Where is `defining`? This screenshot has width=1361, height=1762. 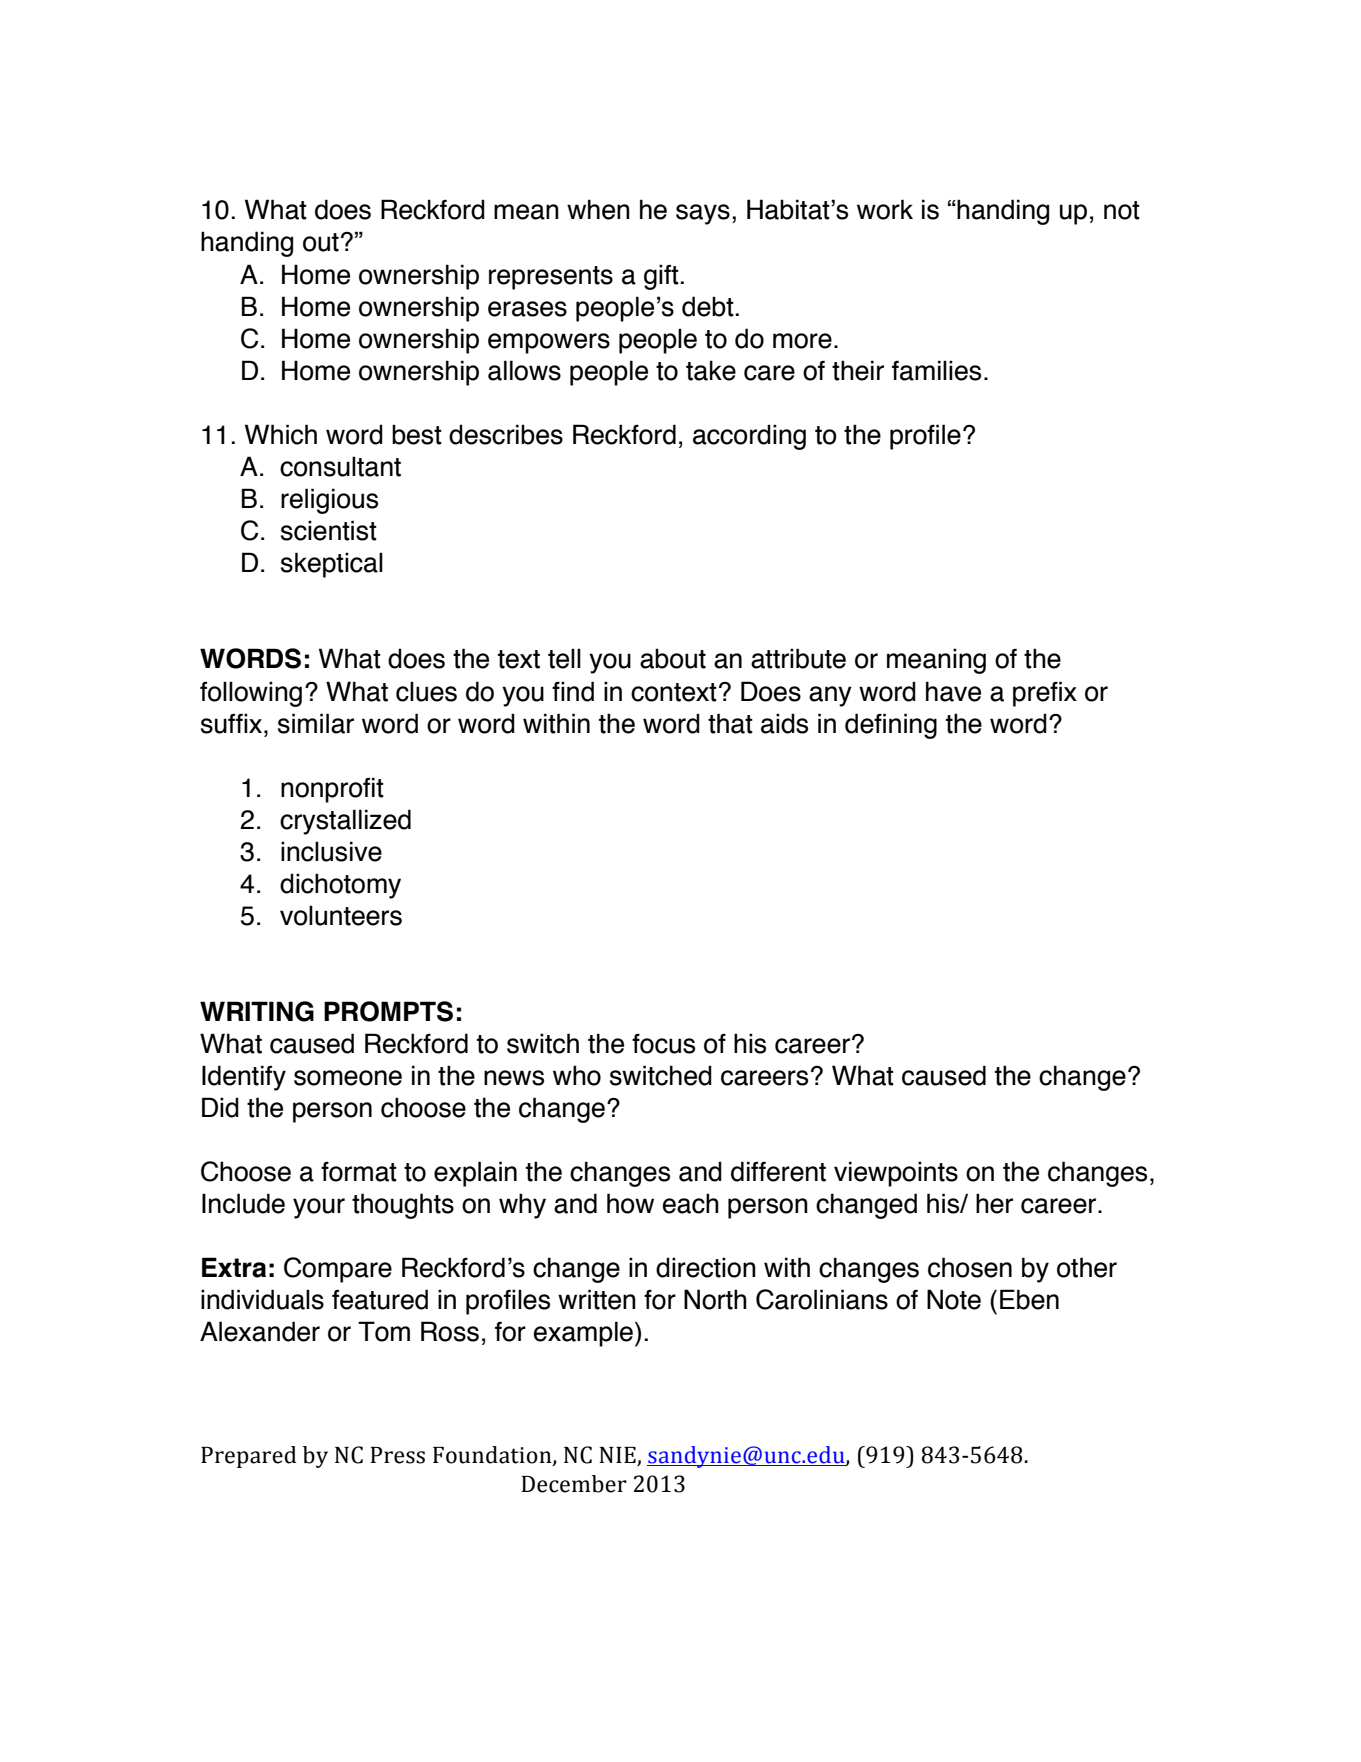 defining is located at coordinates (891, 726).
